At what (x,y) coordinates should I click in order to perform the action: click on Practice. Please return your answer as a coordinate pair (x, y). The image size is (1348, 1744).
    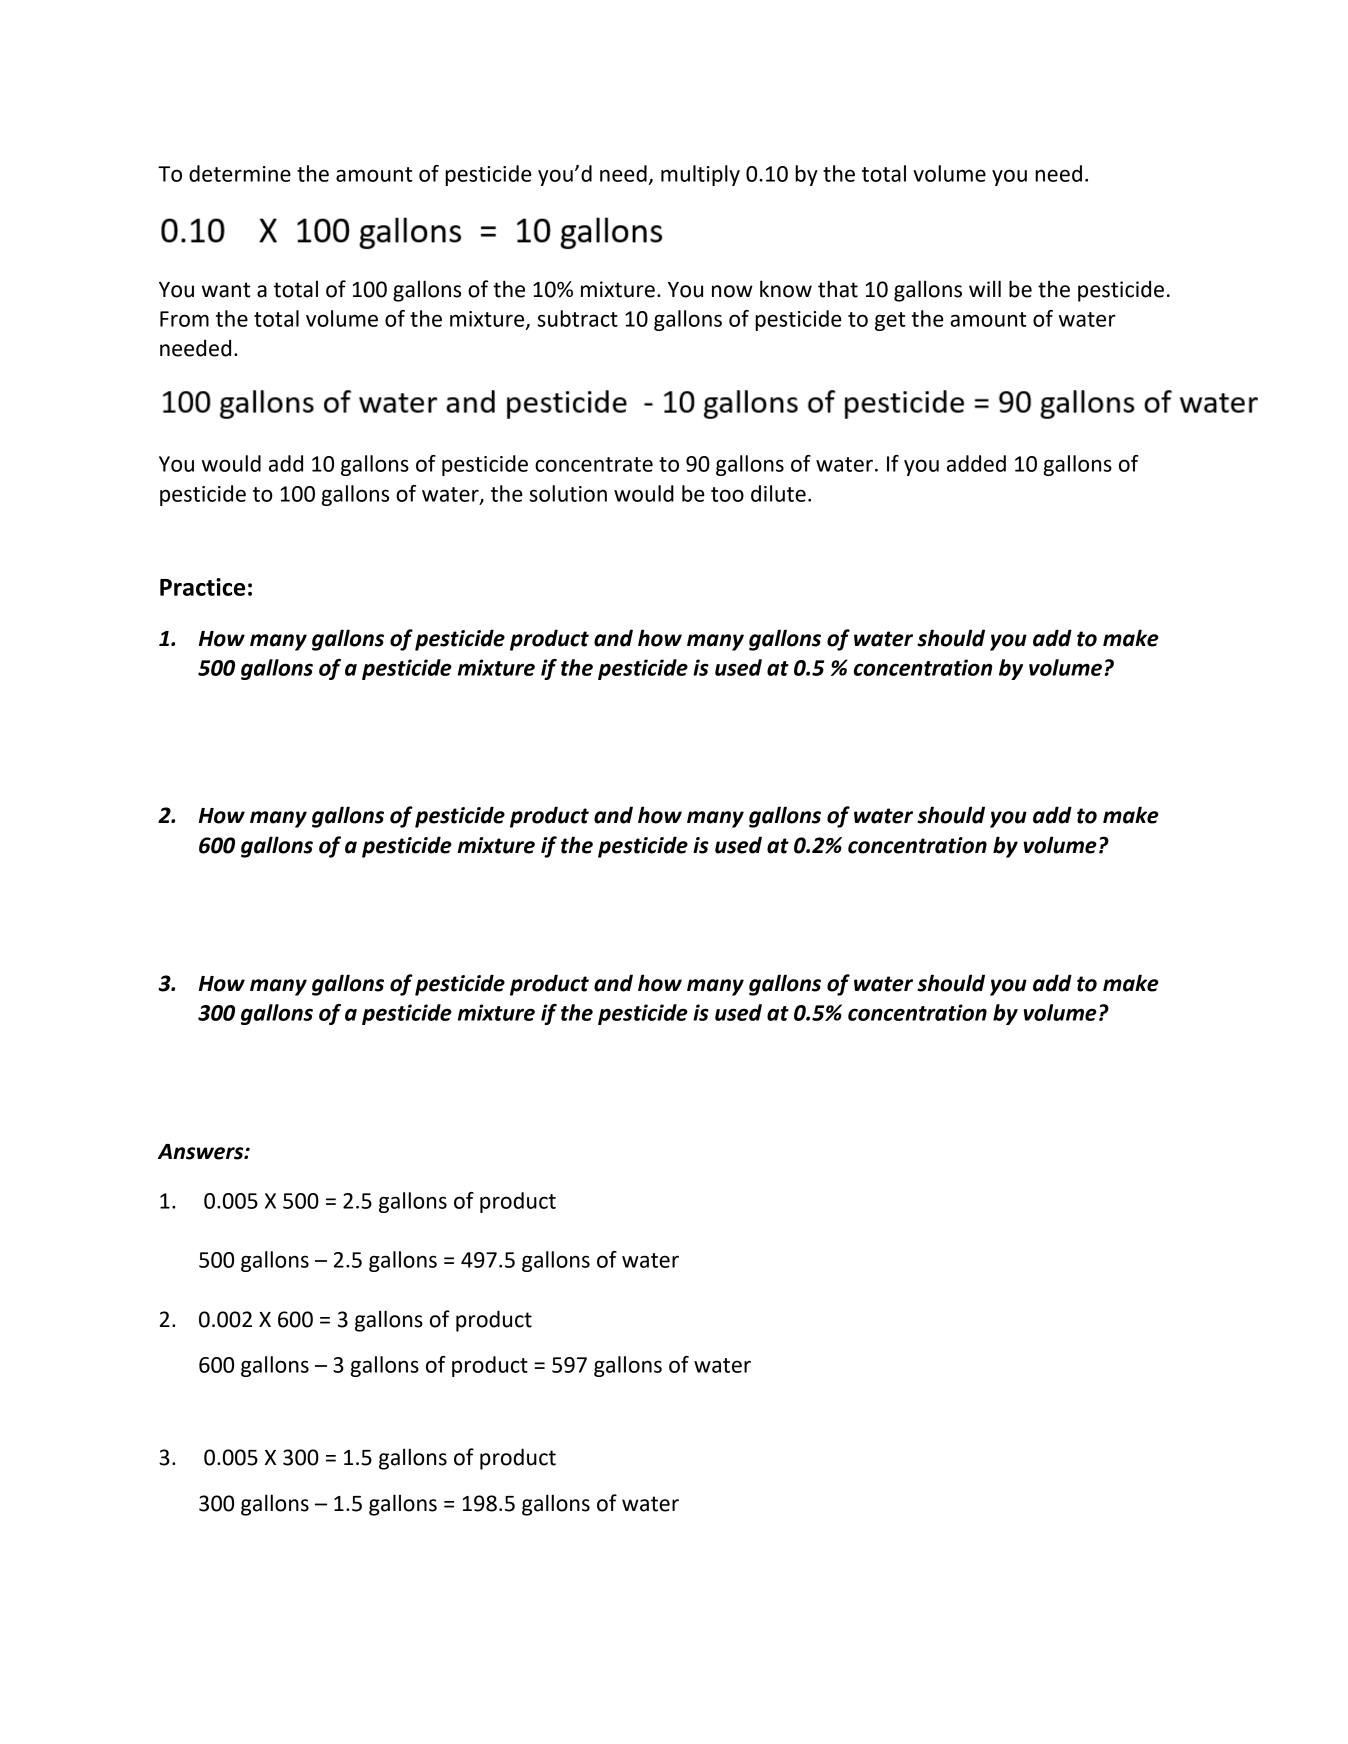
    Looking at the image, I should click on (202, 587).
